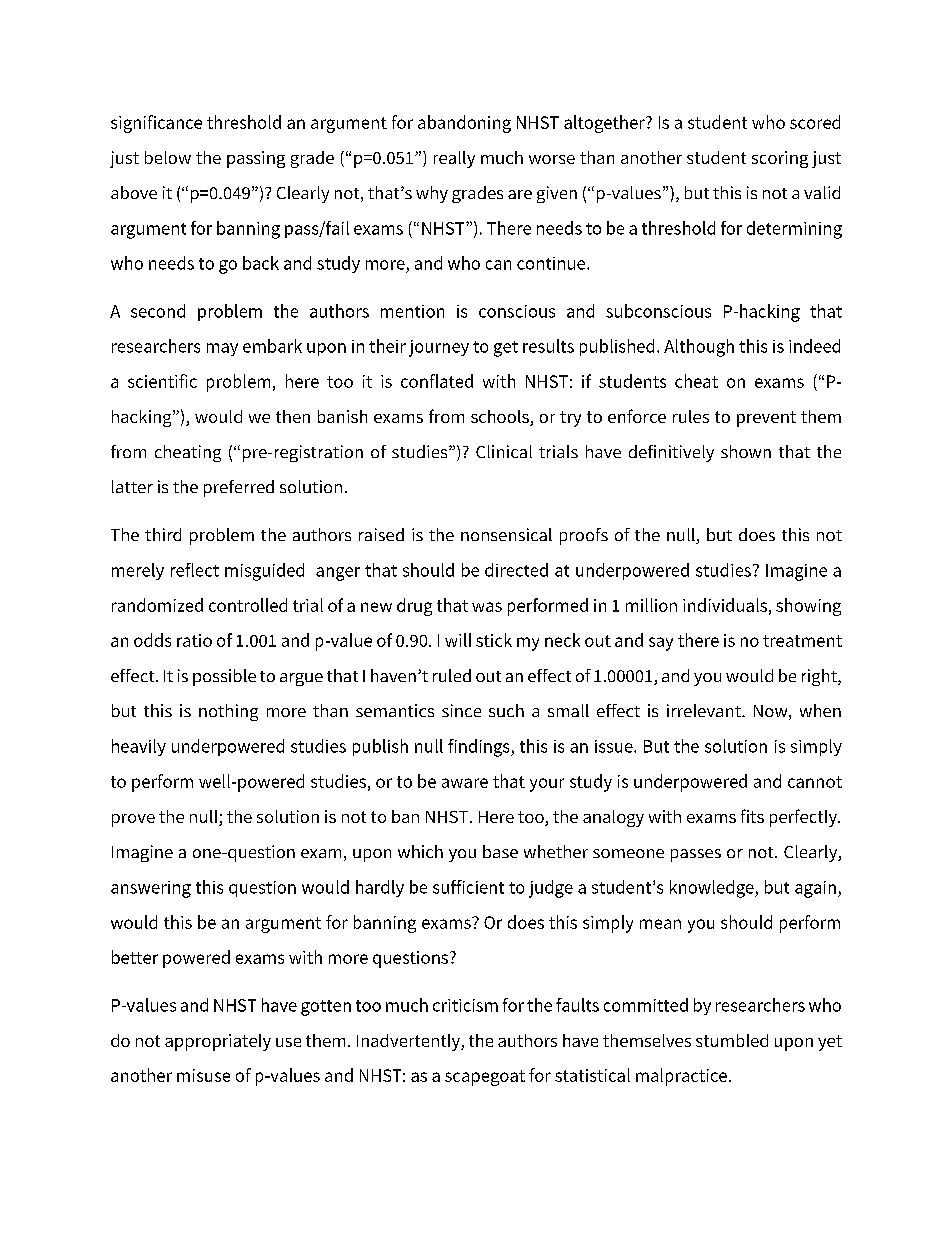 Image resolution: width=952 pixels, height=1233 pixels. I want to click on knowledge, so click(713, 889).
